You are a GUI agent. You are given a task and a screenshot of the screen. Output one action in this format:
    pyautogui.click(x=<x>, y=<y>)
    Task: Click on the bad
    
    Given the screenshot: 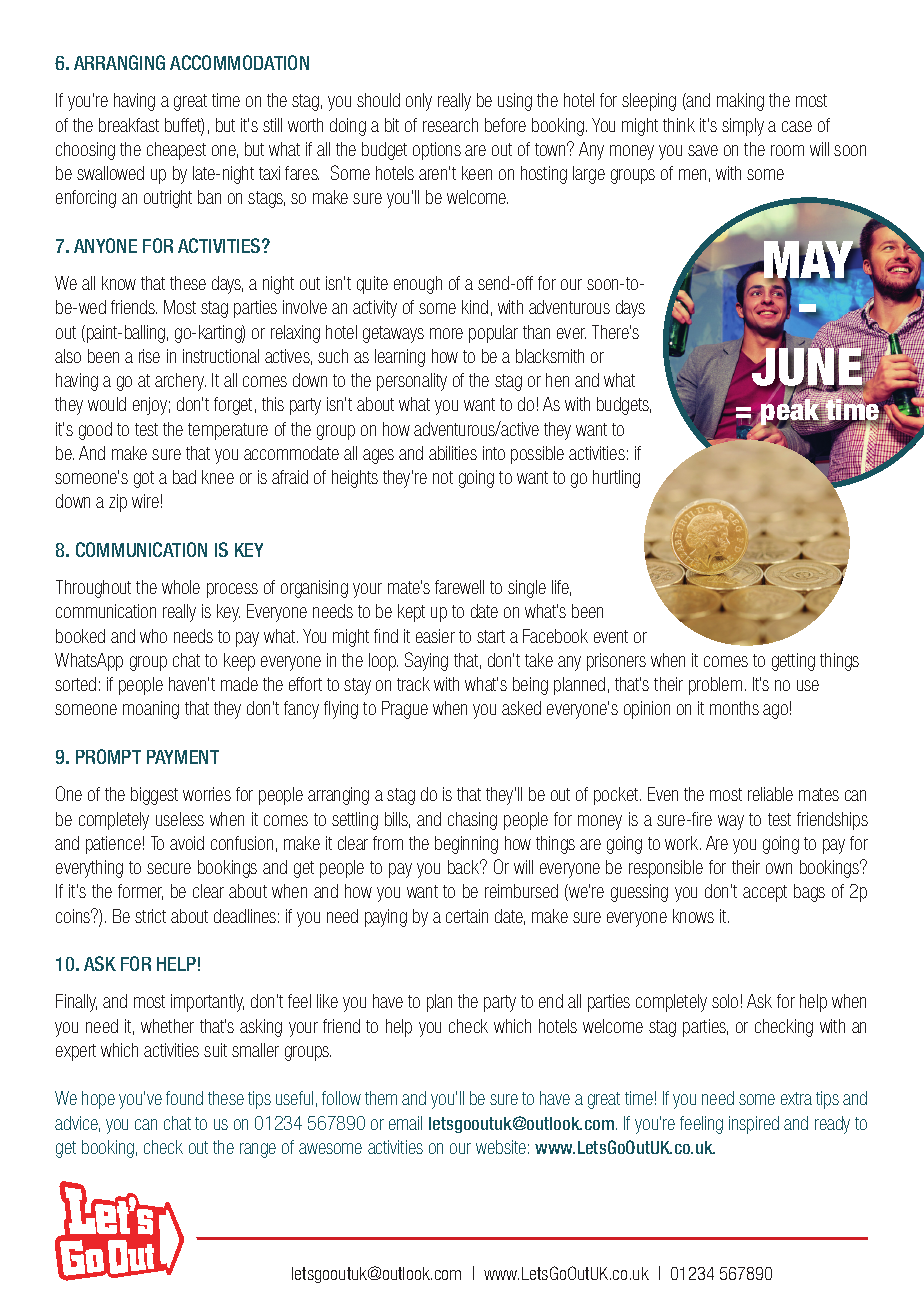 What is the action you would take?
    pyautogui.click(x=184, y=477)
